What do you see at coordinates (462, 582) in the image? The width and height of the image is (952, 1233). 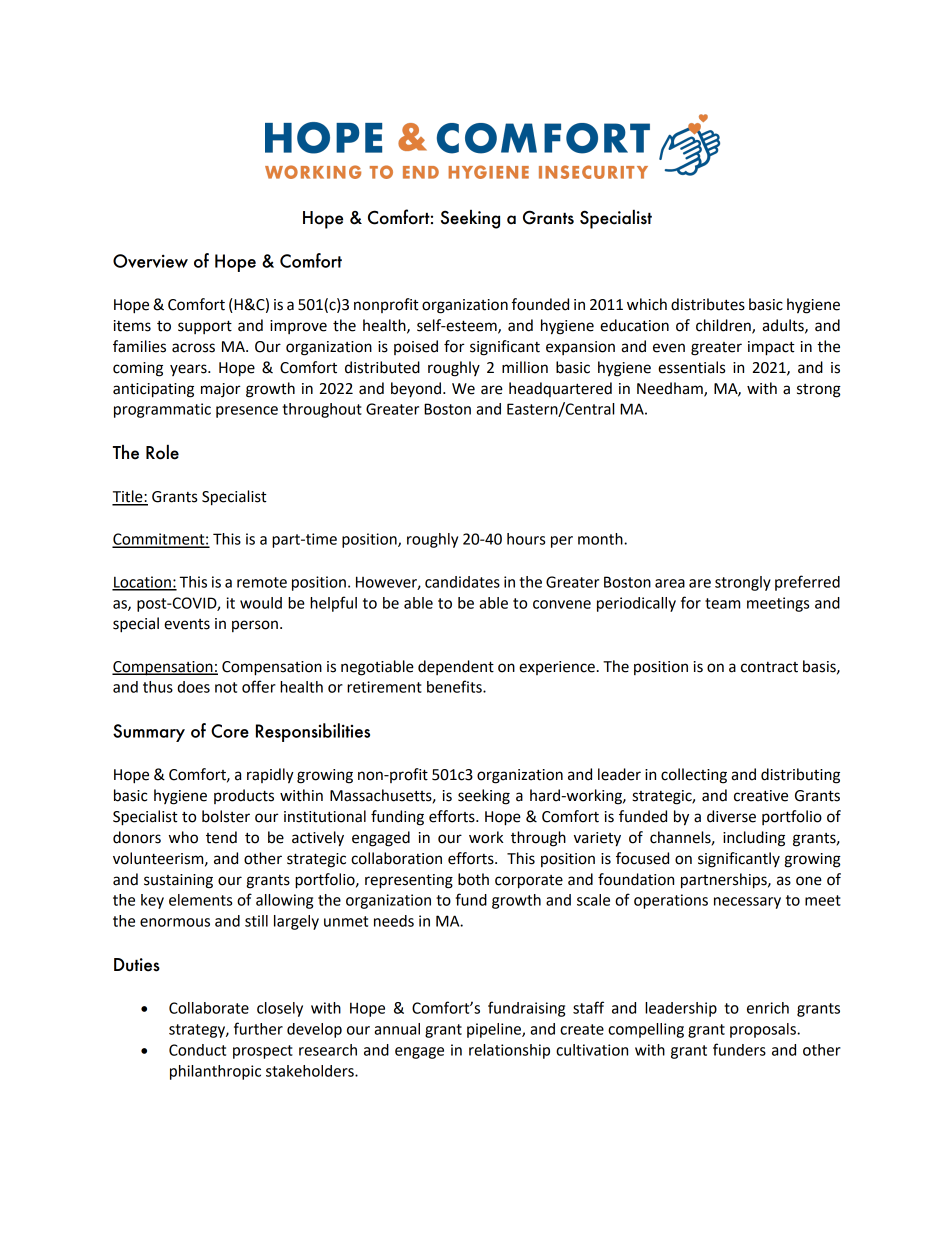 I see `candidates` at bounding box center [462, 582].
